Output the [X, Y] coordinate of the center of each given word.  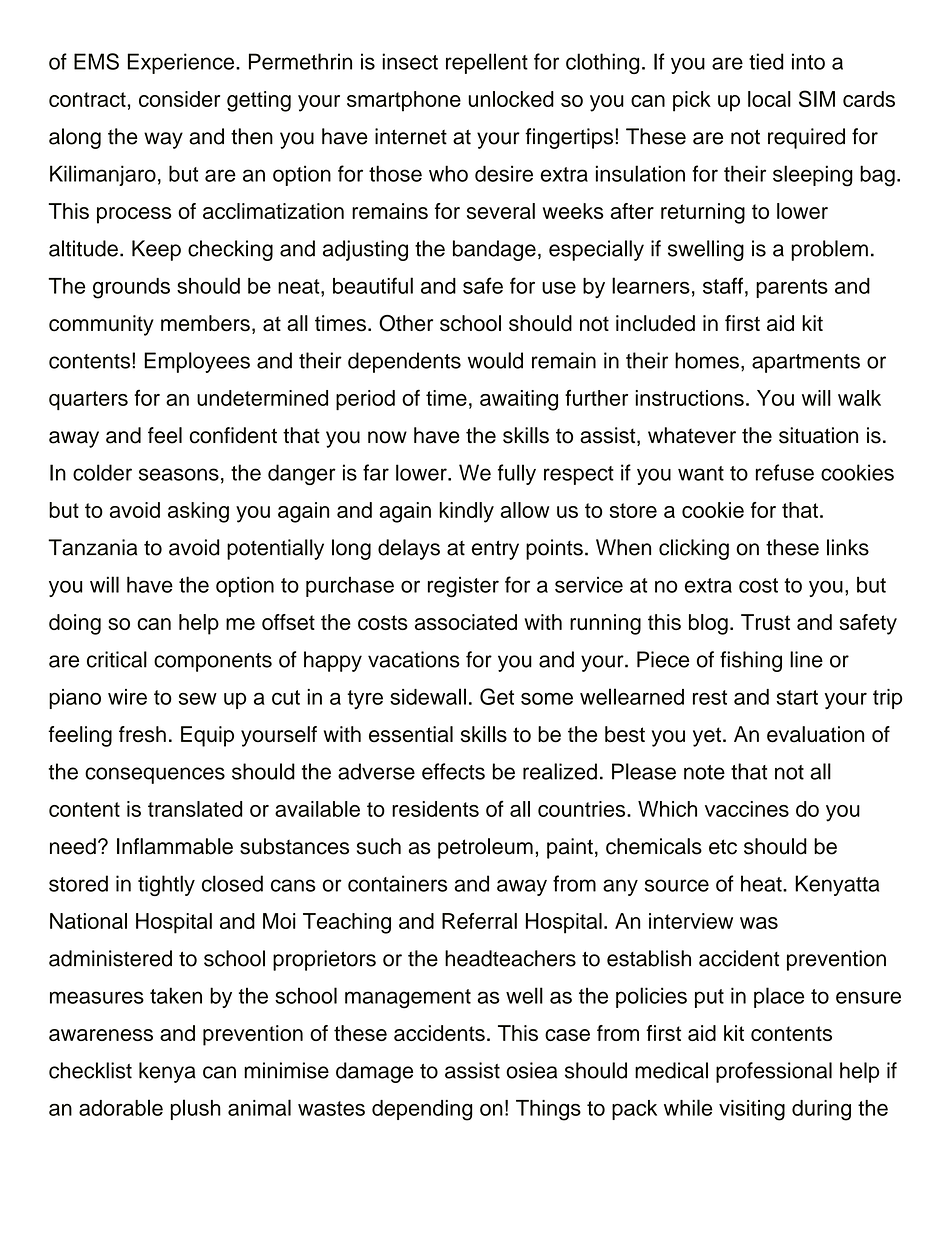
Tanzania [92, 547]
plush [196, 1109]
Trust [765, 622]
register [463, 587]
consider [179, 99]
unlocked [511, 99]
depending [422, 1110]
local [769, 99]
